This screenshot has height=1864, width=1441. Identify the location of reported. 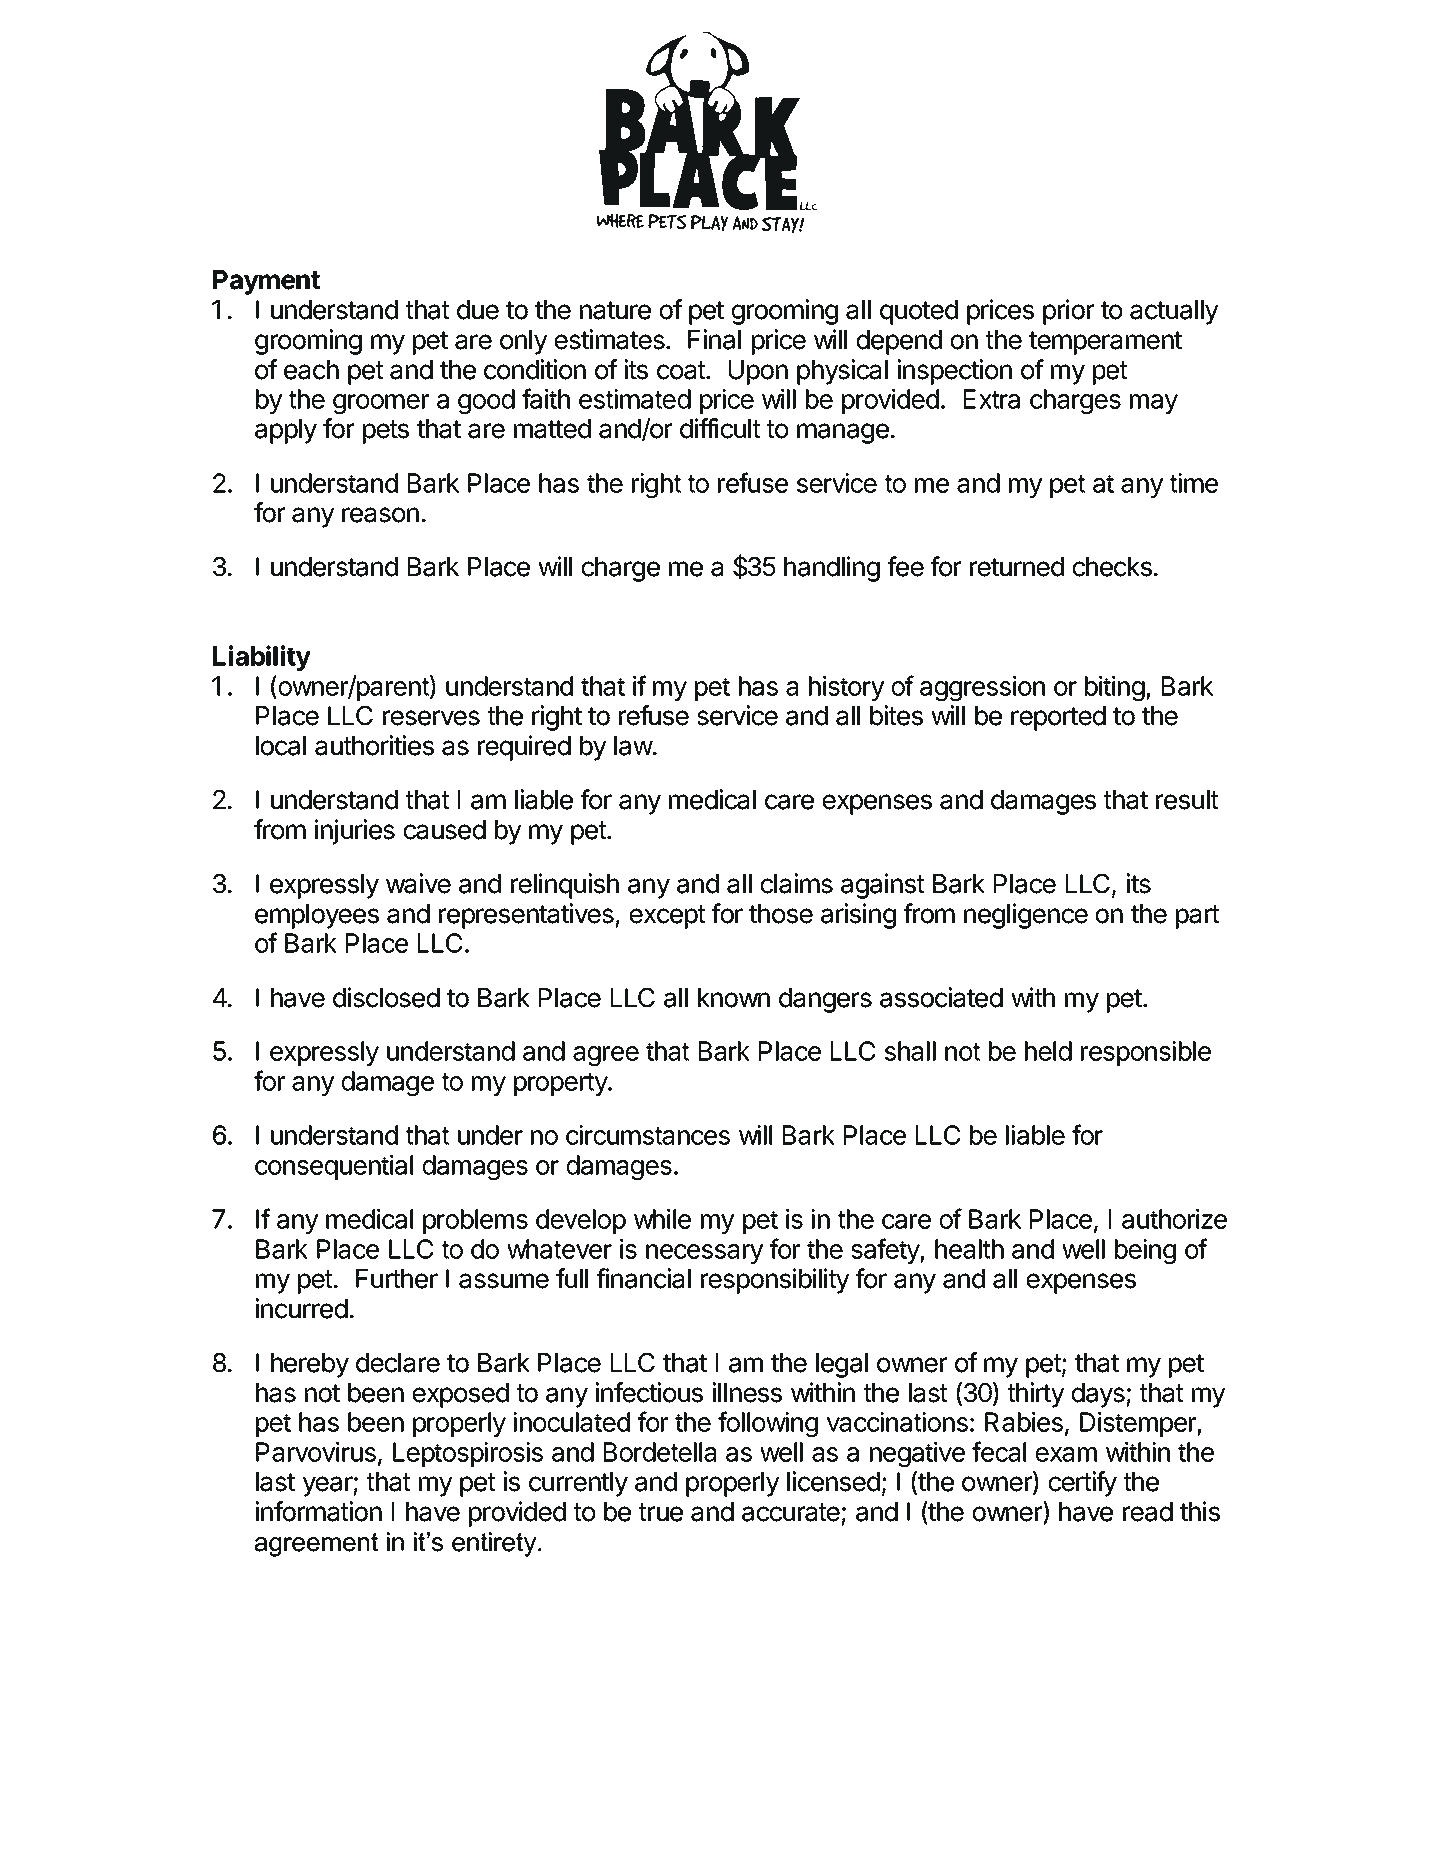
(1058, 718).
